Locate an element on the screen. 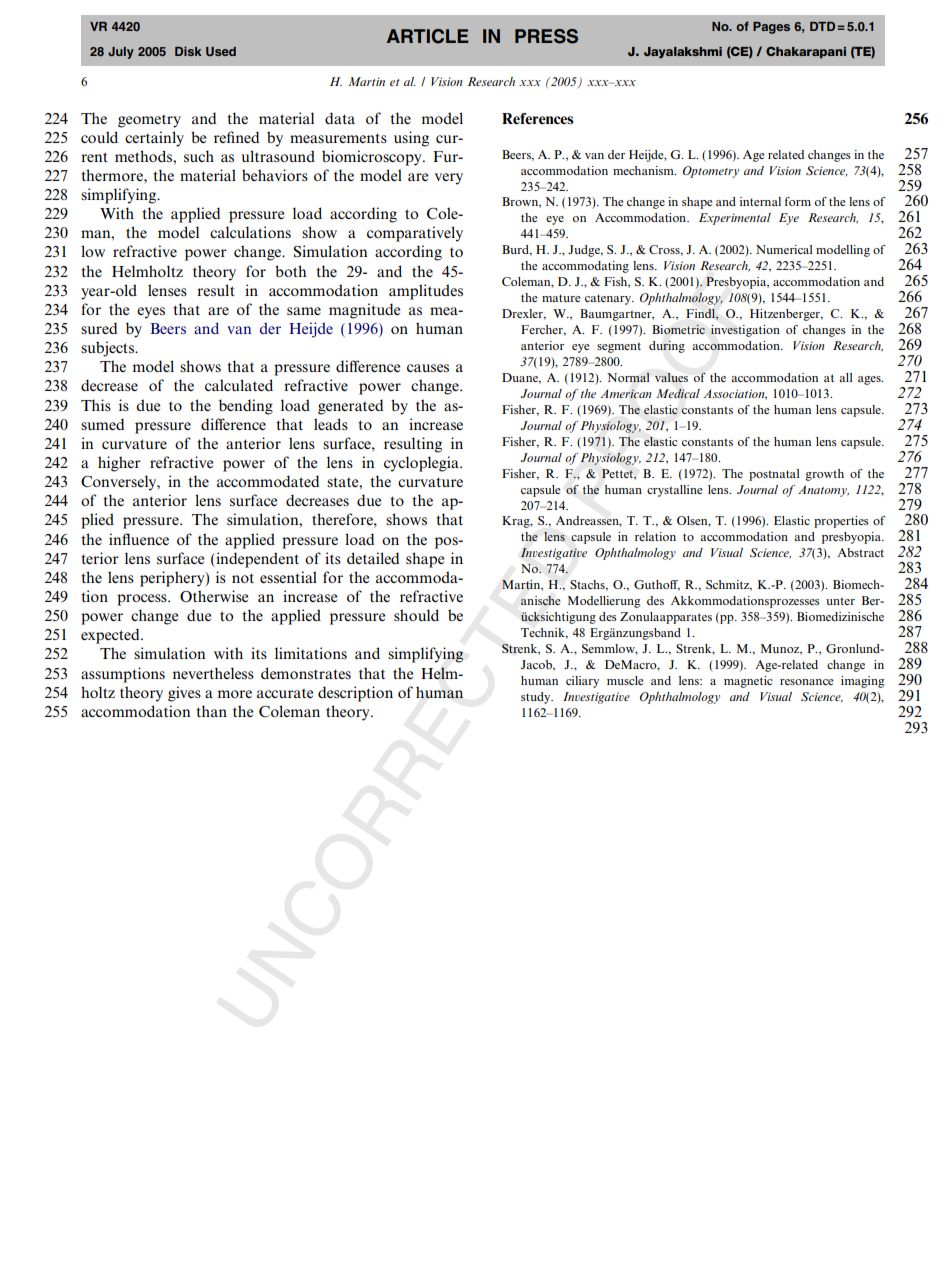  Disk is located at coordinates (188, 51).
